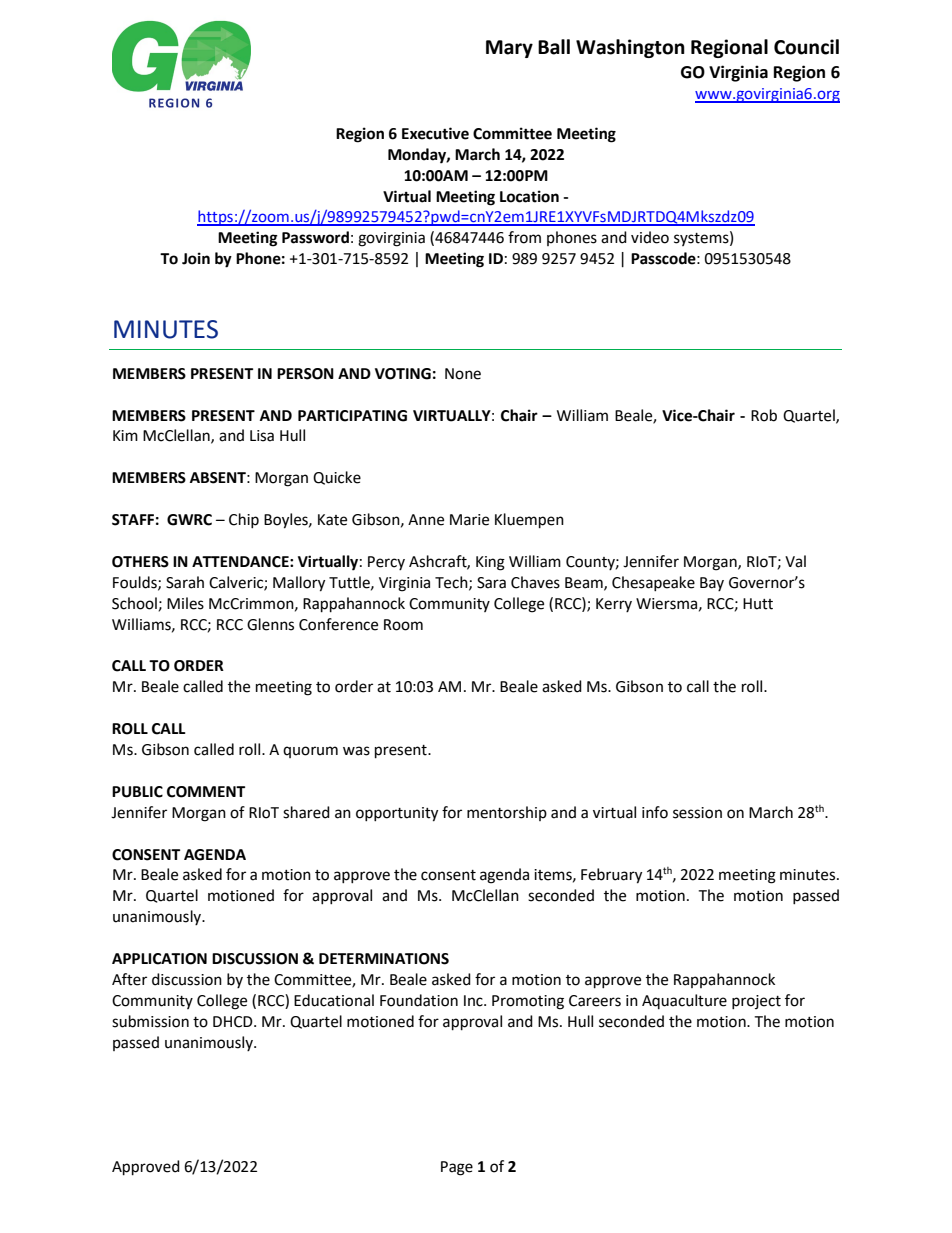 Image resolution: width=952 pixels, height=1233 pixels. Describe the element at coordinates (712, 584) in the screenshot. I see `Bay` at that location.
